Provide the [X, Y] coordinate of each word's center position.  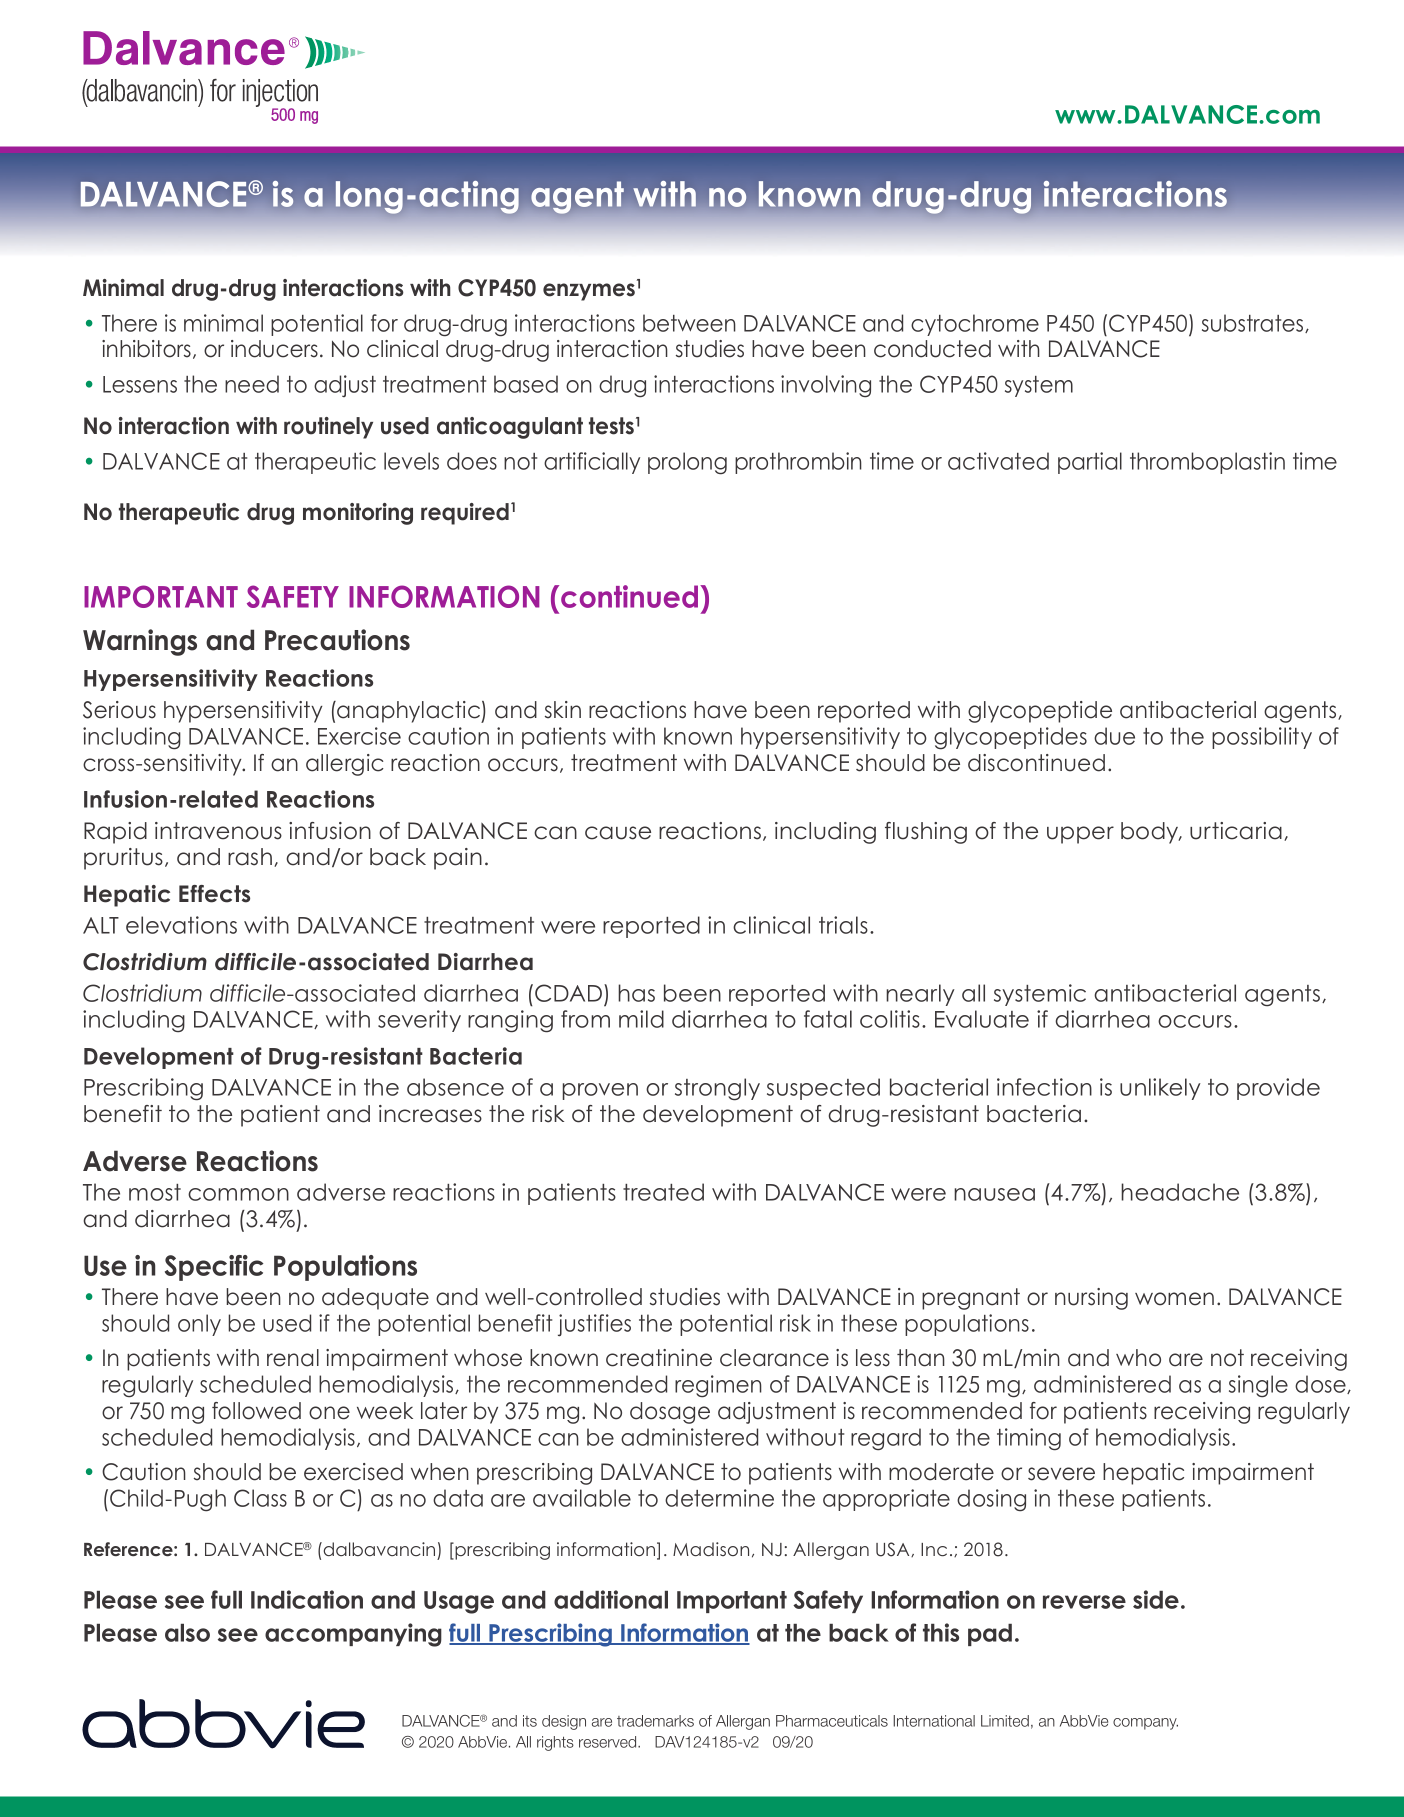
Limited [1005, 1721]
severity [419, 1021]
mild [641, 1019]
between [689, 323]
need [252, 384]
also [187, 1633]
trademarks [655, 1721]
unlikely [1160, 1089]
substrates [1254, 323]
